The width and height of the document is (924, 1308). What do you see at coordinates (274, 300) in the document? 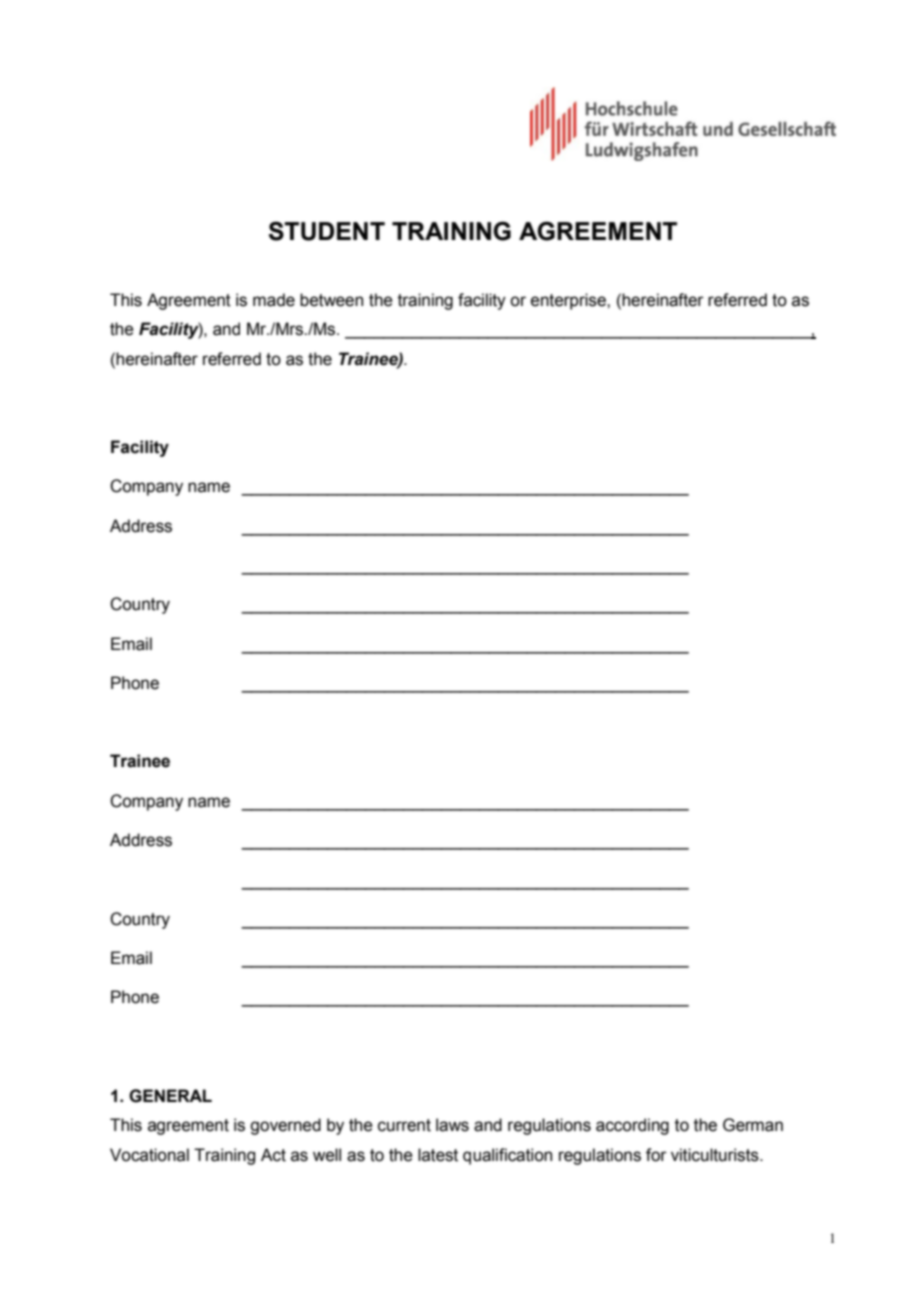
I see `made` at bounding box center [274, 300].
